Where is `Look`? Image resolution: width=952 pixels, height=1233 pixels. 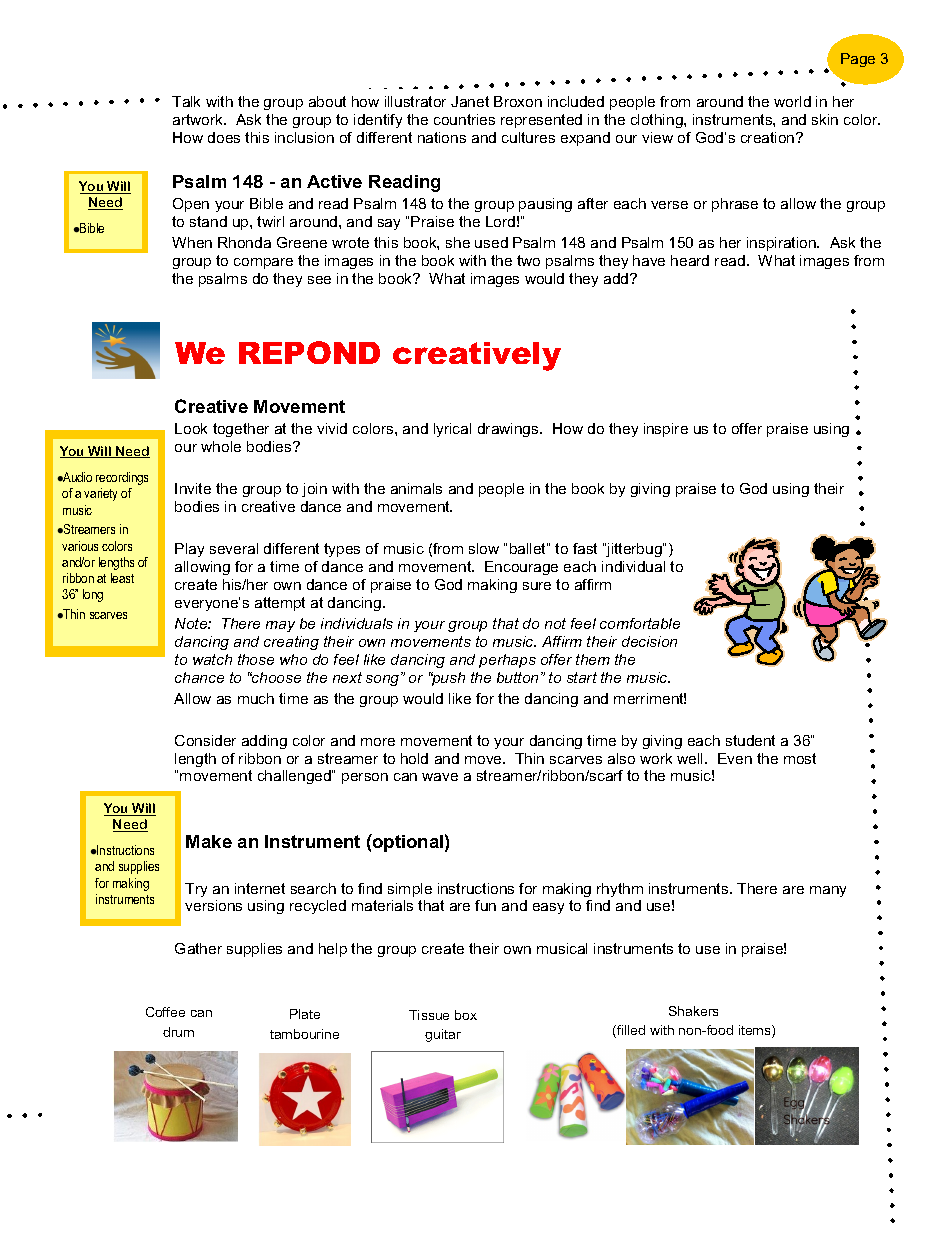
Look is located at coordinates (191, 428).
